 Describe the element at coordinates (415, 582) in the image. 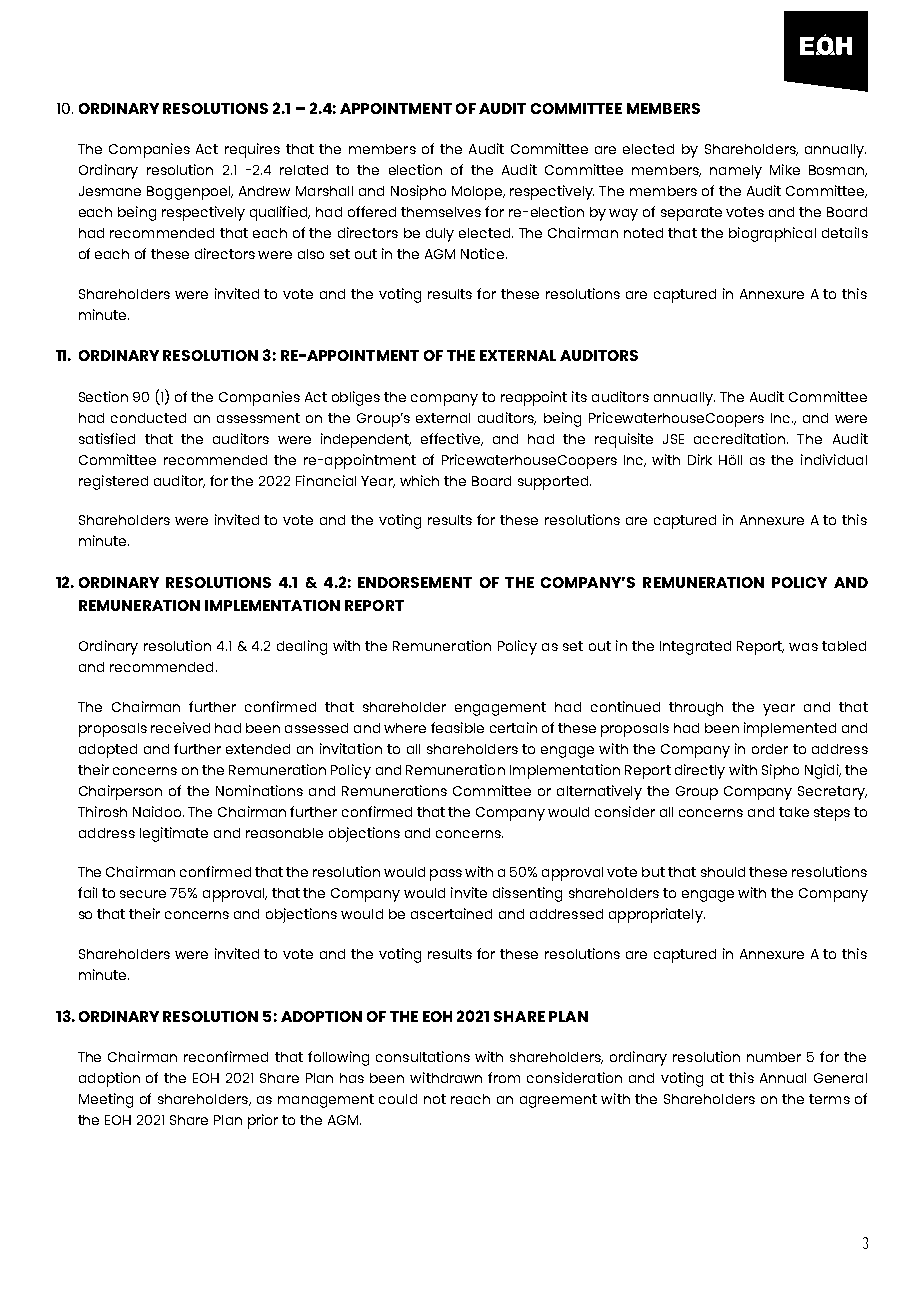

I see `ENDORSEMENT` at that location.
